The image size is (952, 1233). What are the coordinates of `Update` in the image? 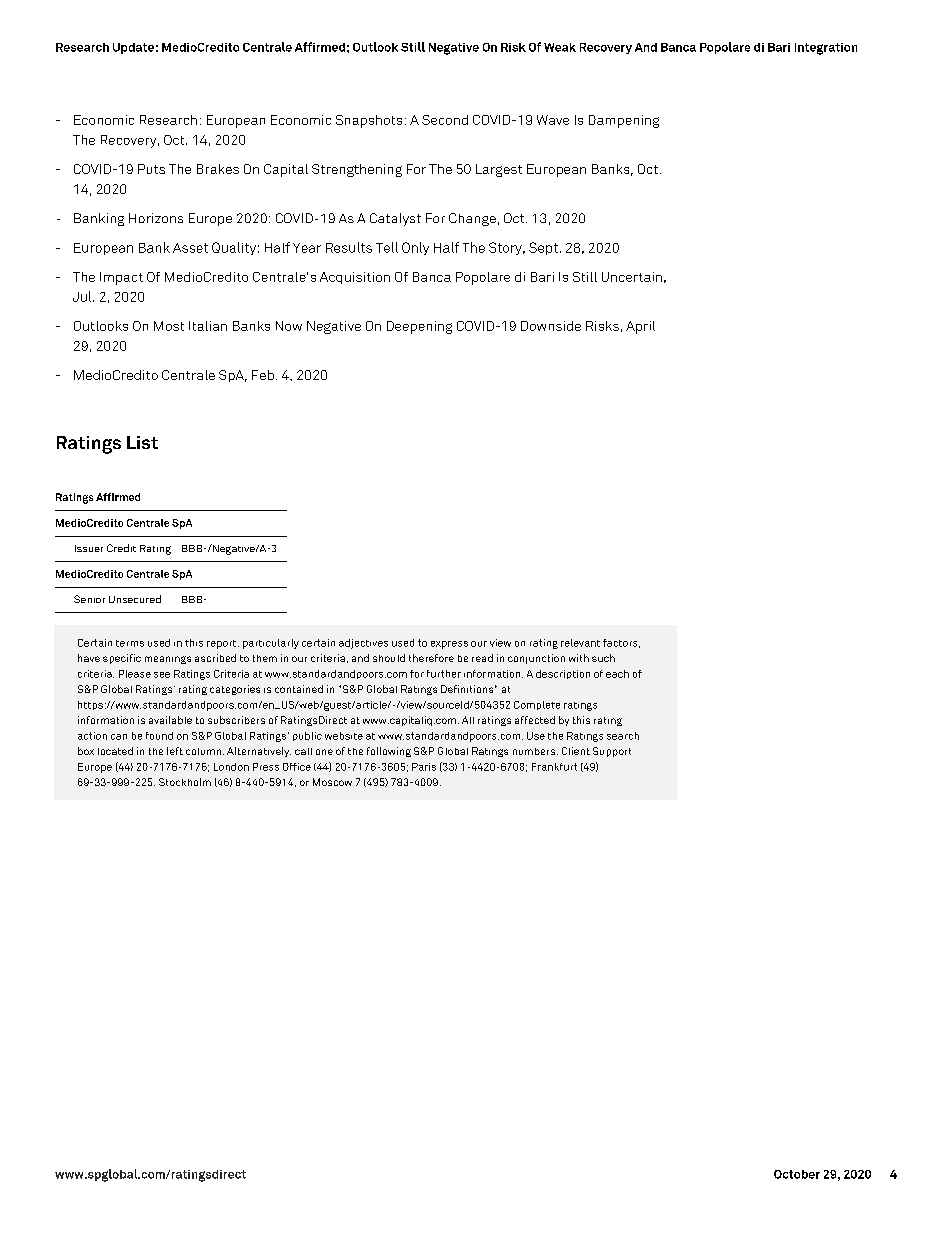 It's located at (133, 48).
